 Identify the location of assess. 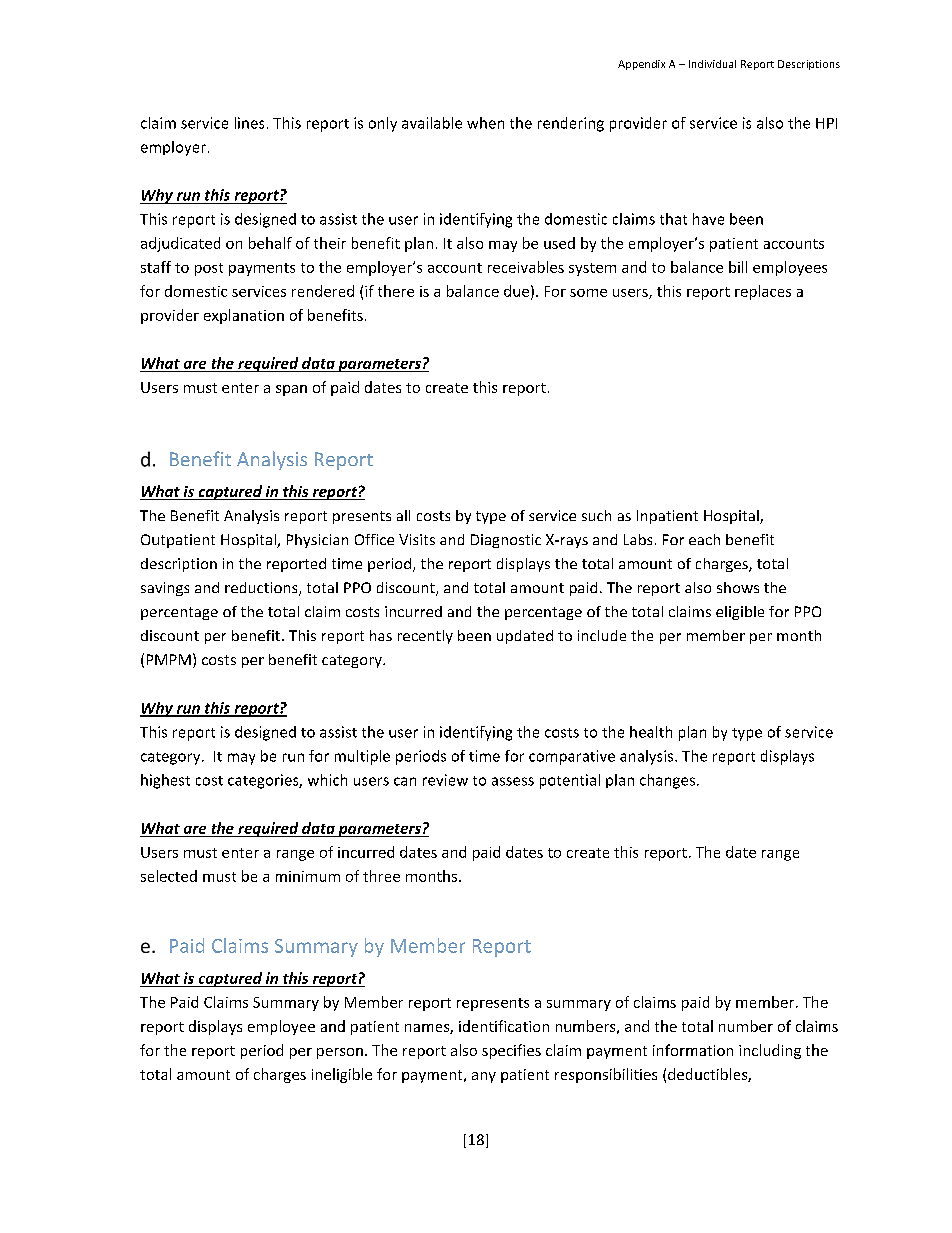
(513, 781).
